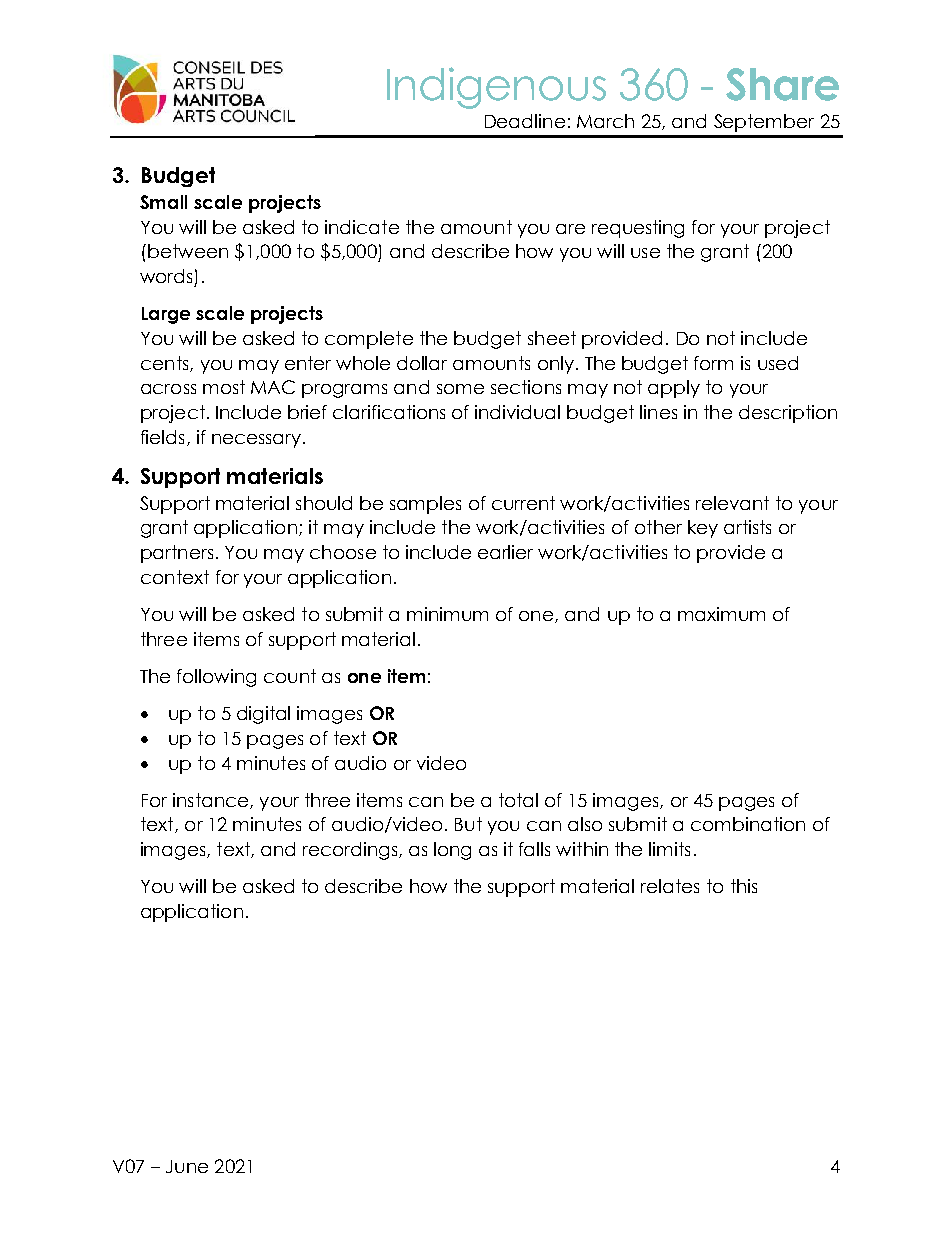 This screenshot has height=1233, width=952. Describe the element at coordinates (721, 614) in the screenshot. I see `maximum` at that location.
